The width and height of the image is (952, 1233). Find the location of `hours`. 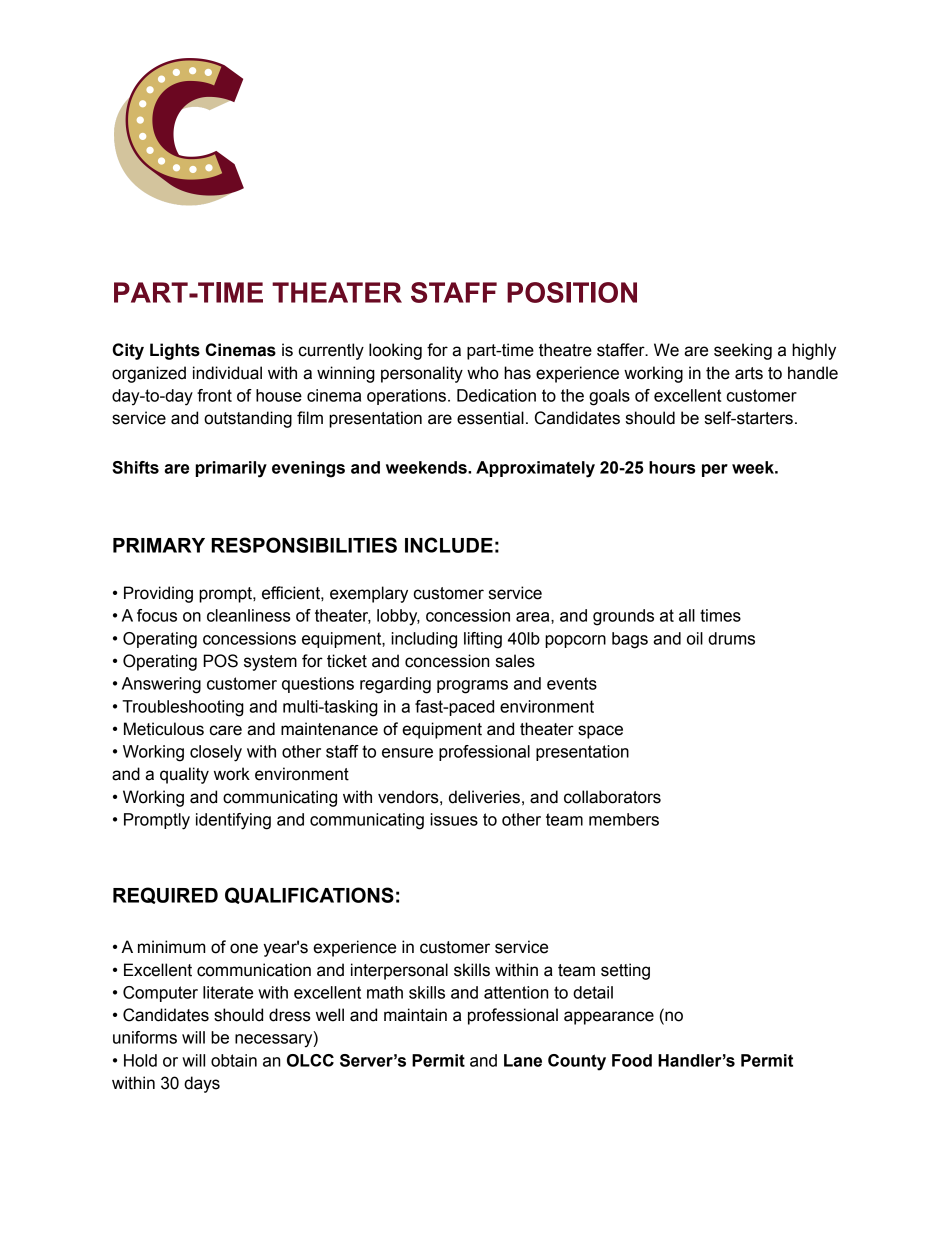

hours is located at coordinates (672, 467).
